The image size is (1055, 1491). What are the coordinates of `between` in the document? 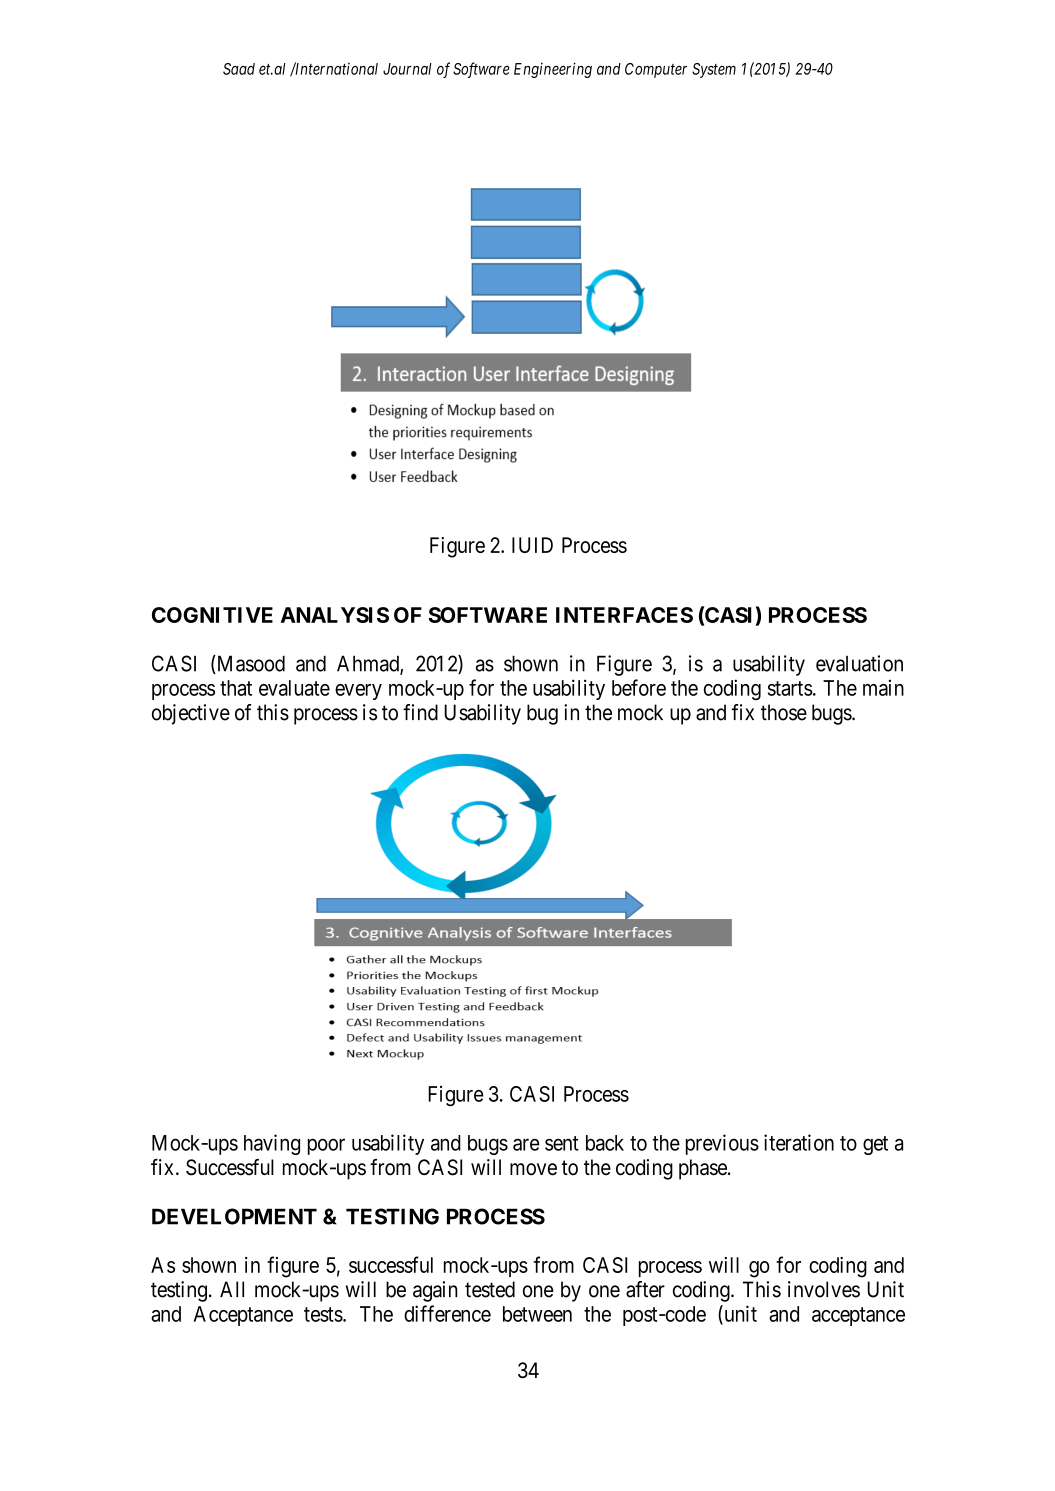 It's located at (537, 1314).
